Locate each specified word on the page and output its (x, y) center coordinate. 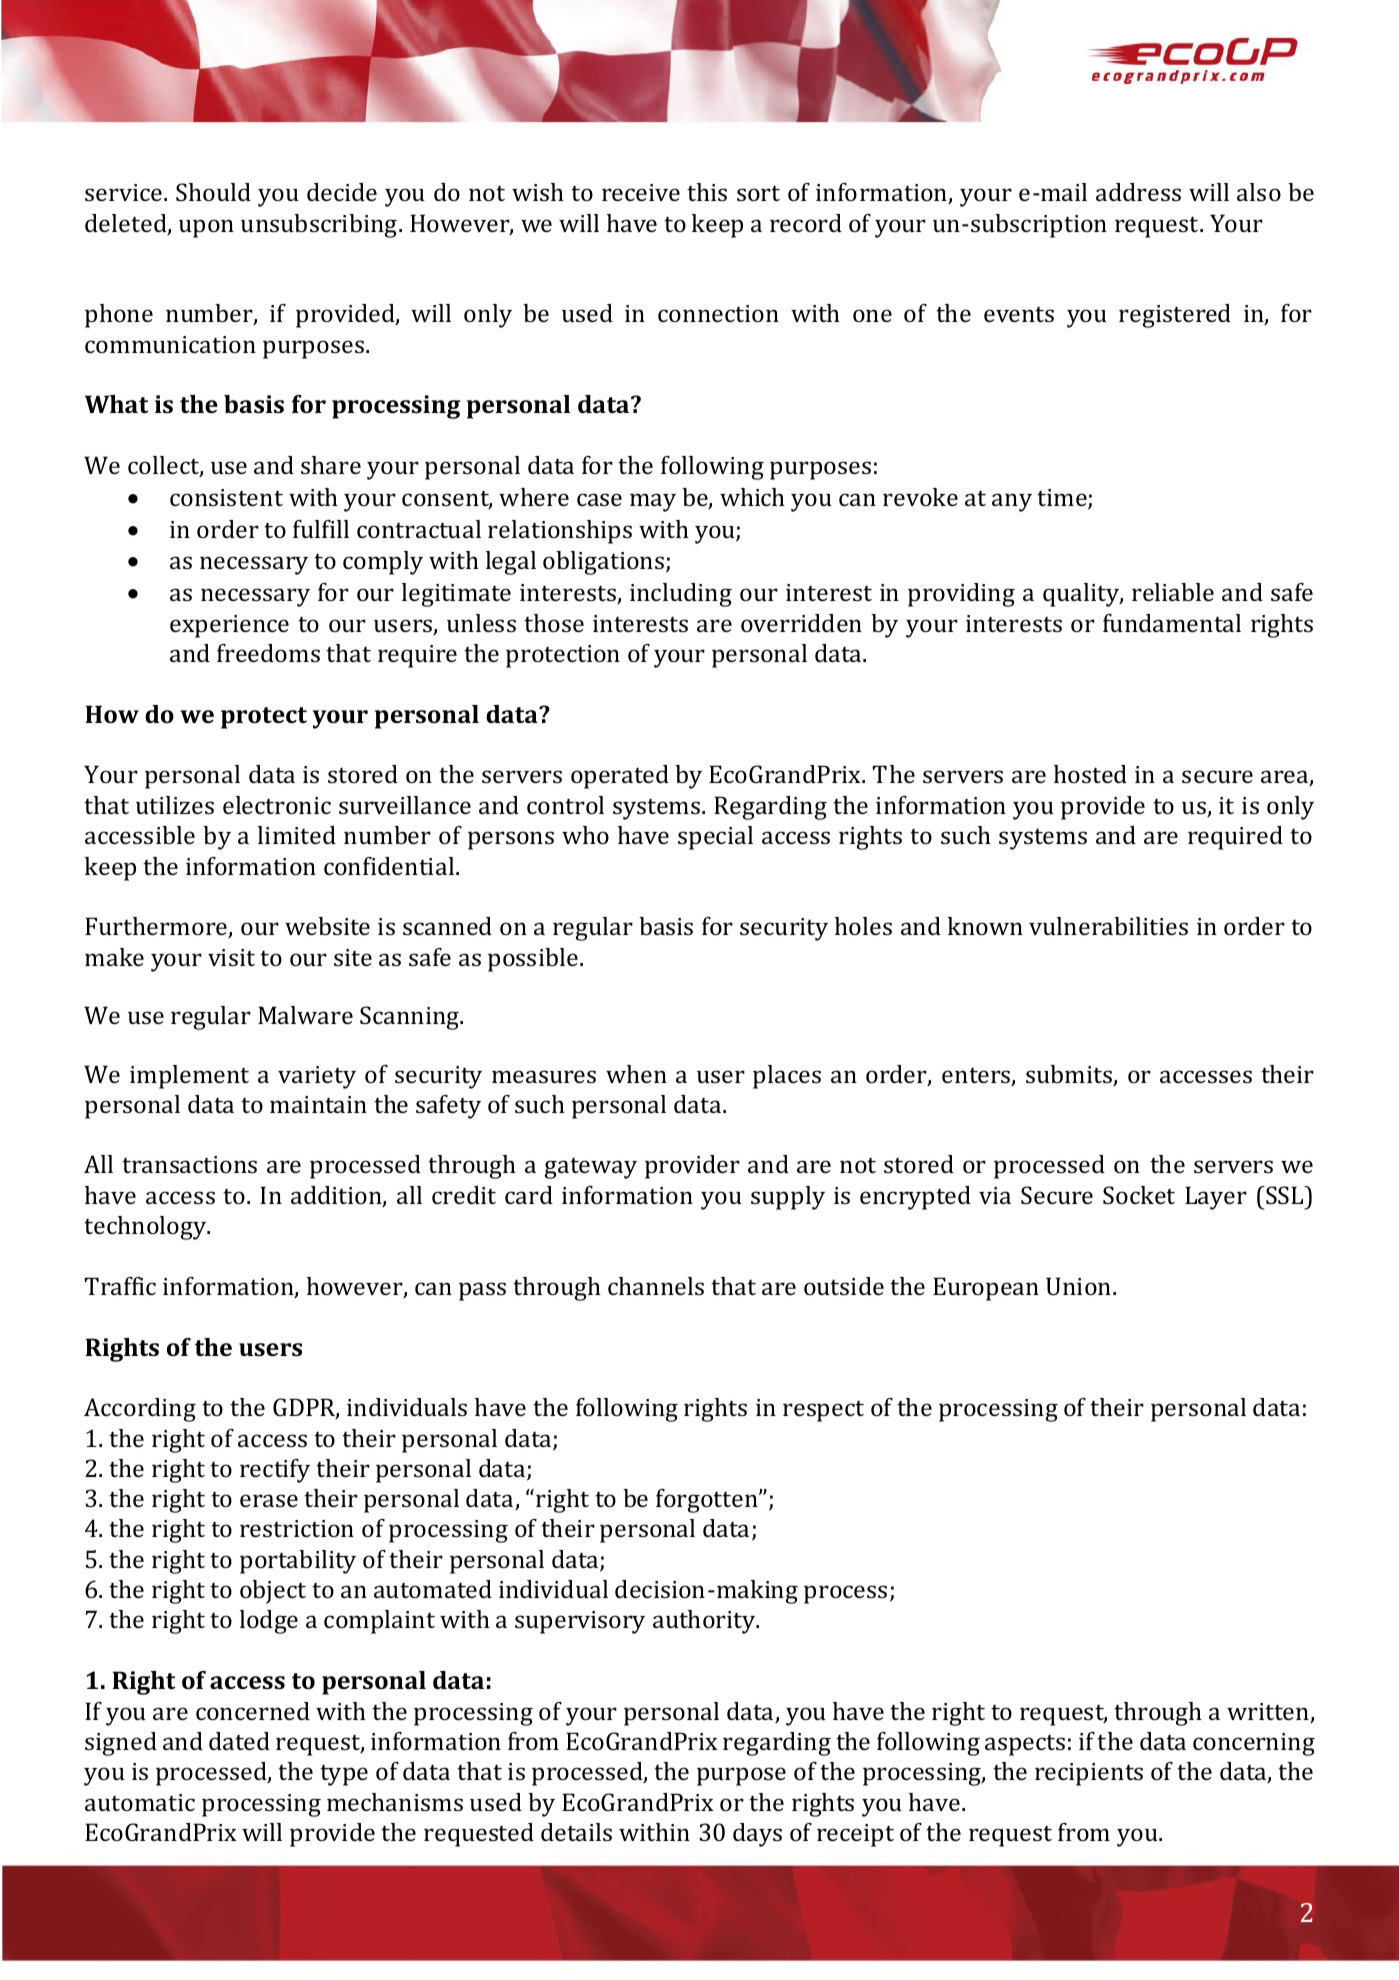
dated (239, 1741)
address (1138, 192)
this (707, 192)
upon (206, 228)
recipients (1089, 1774)
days (757, 1835)
